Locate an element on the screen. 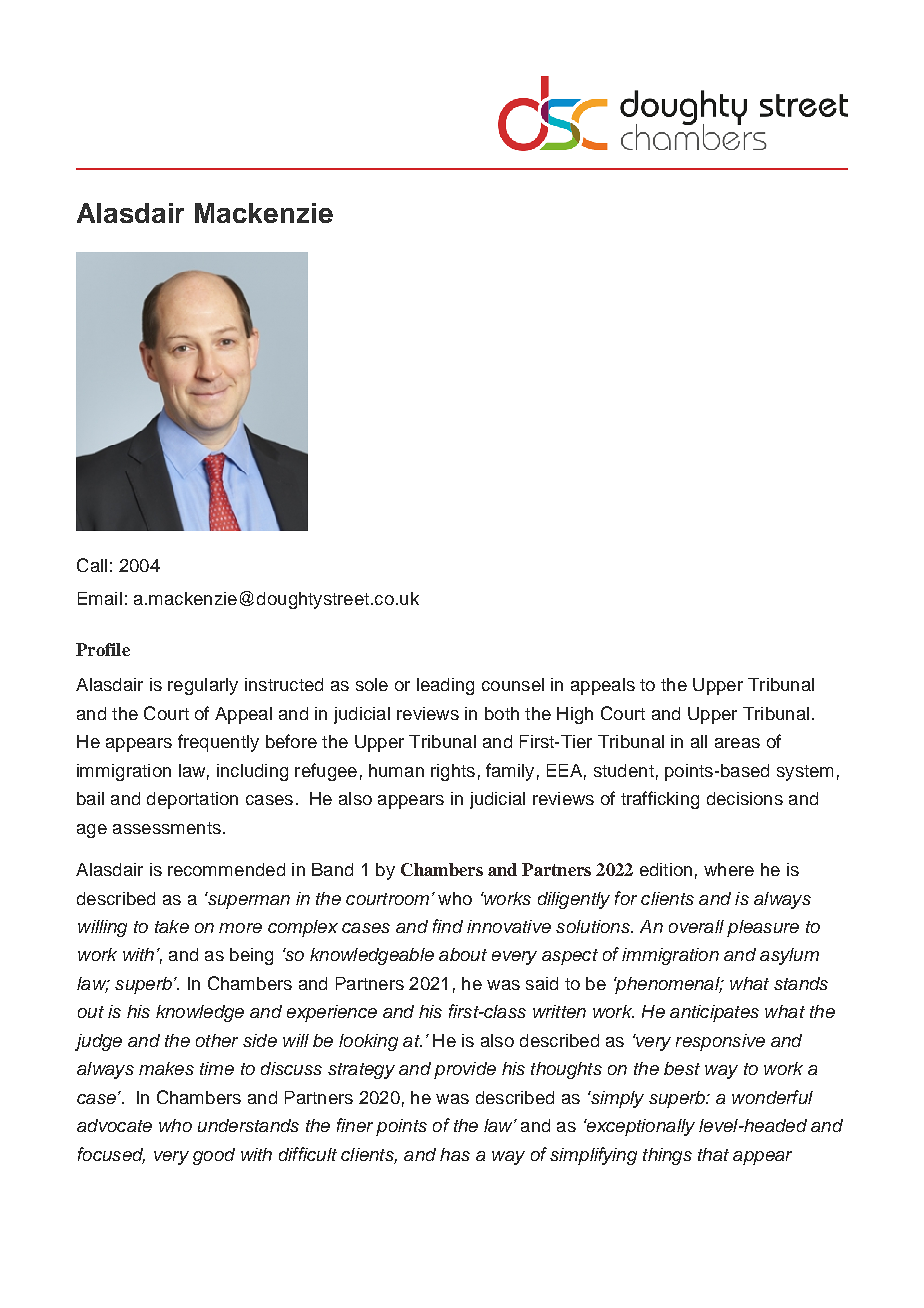 This screenshot has height=1308, width=924. good is located at coordinates (214, 1156).
